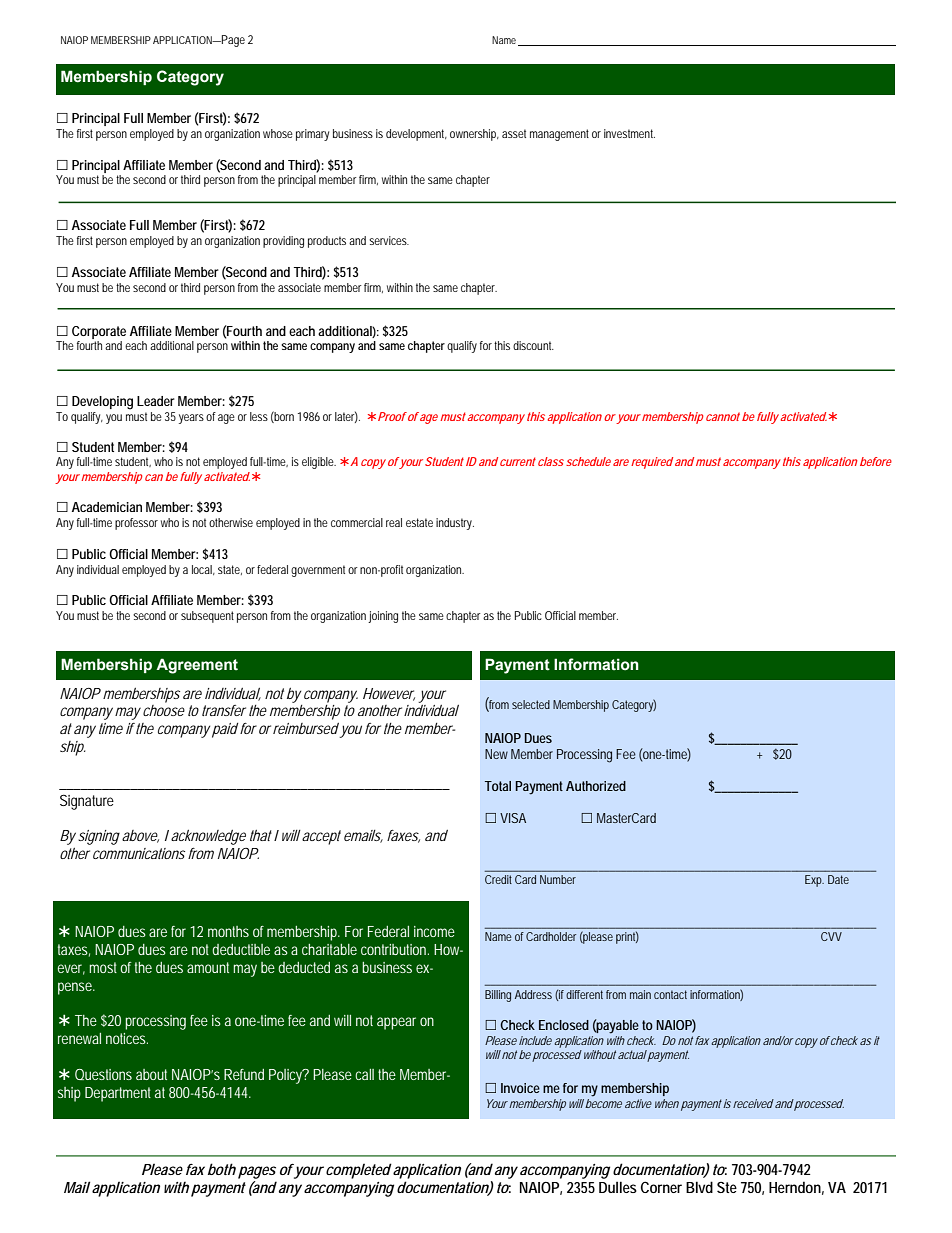 The image size is (952, 1233). Describe the element at coordinates (876, 461) in the screenshot. I see `before` at that location.
